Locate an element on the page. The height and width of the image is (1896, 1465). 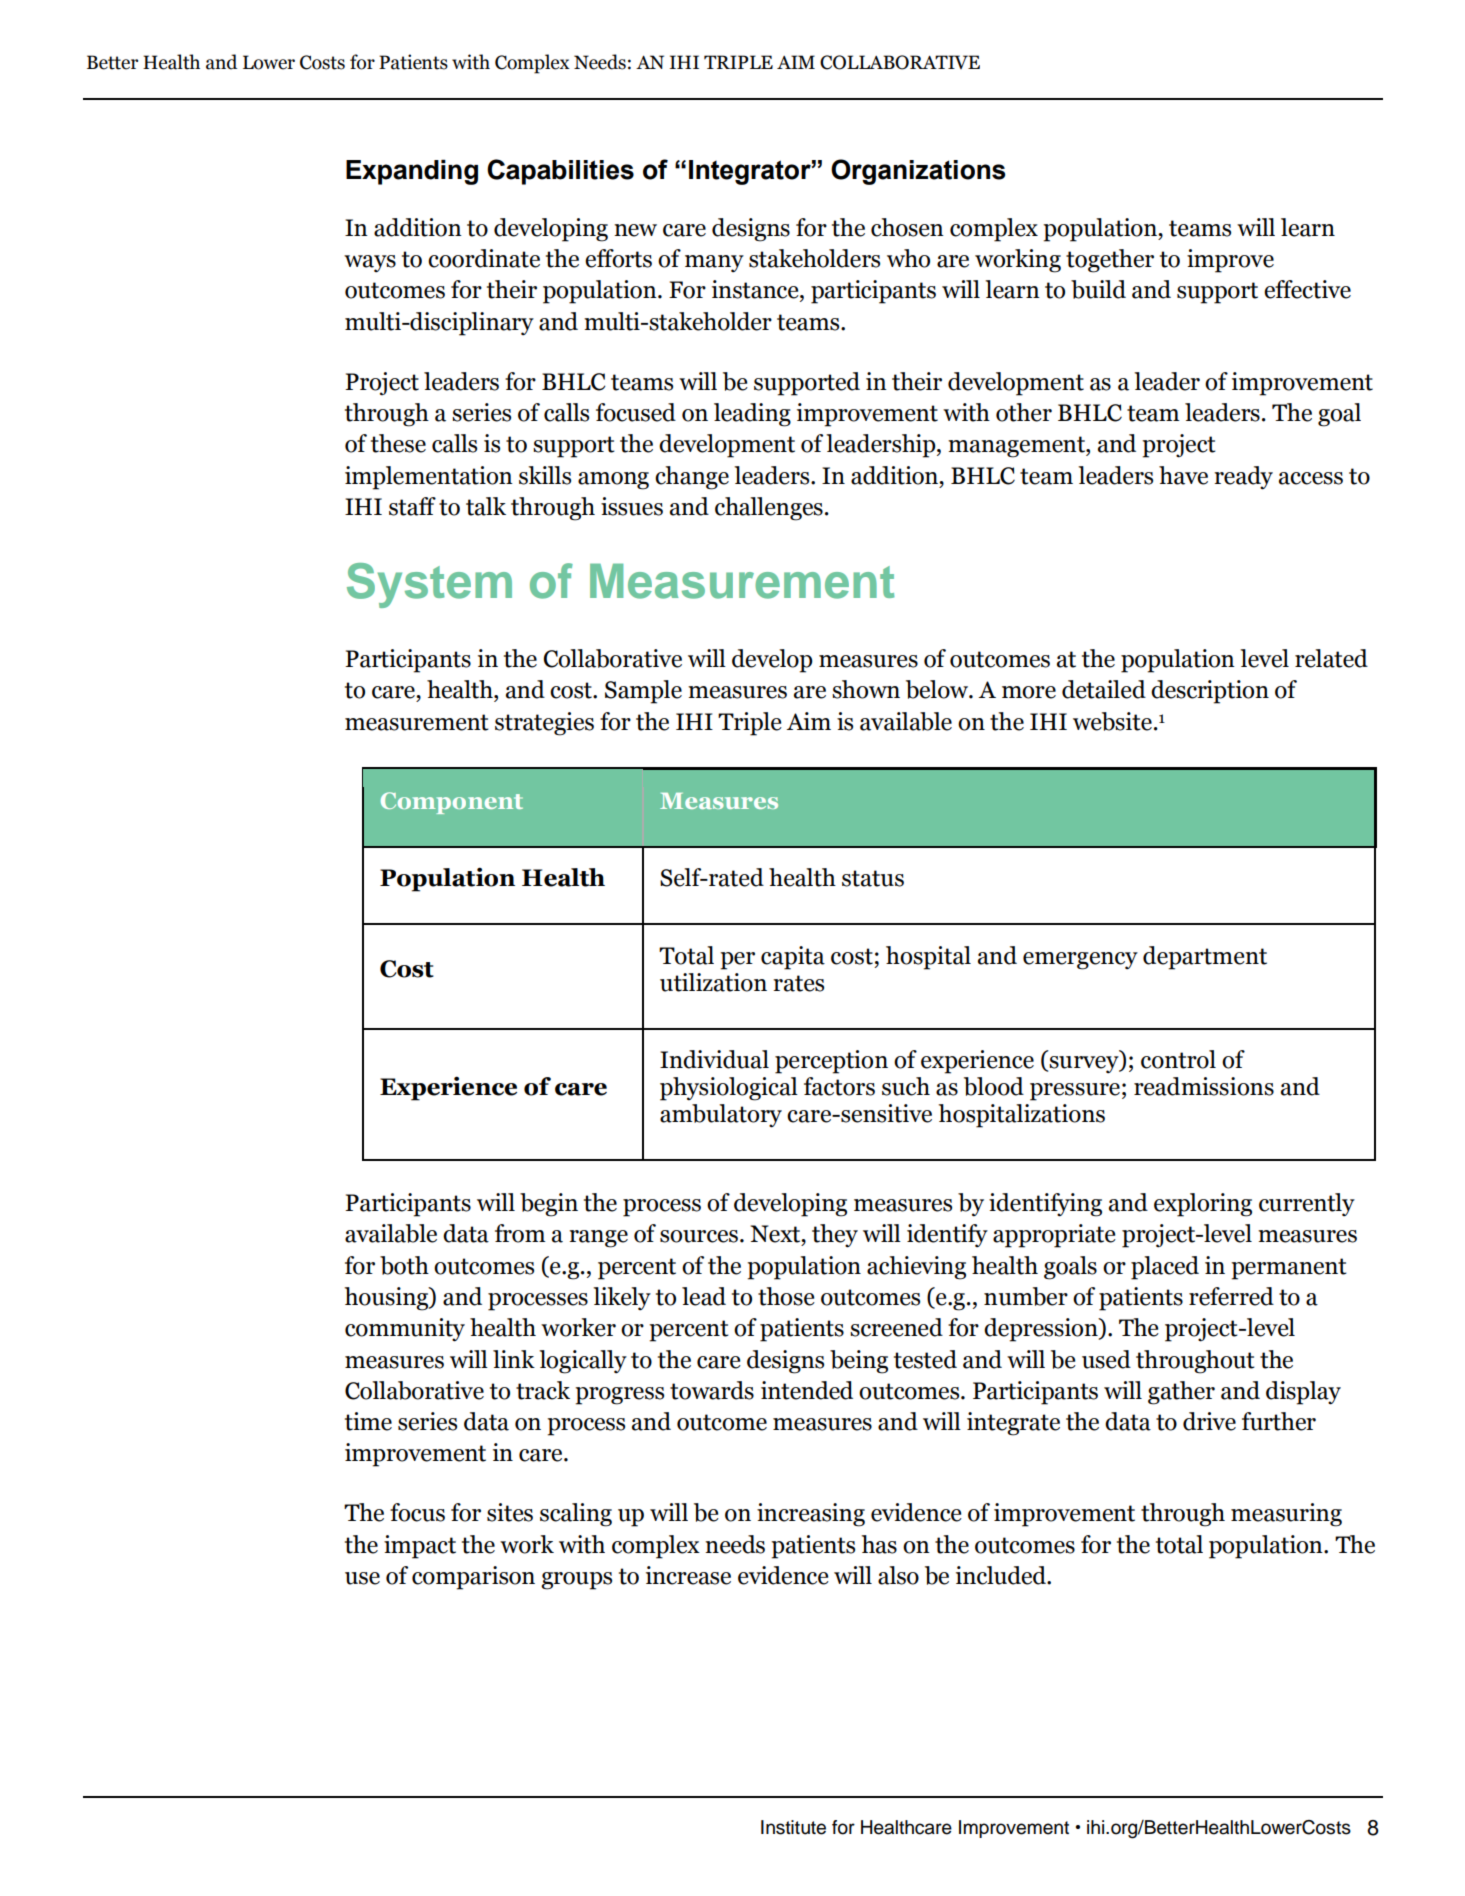
measuring is located at coordinates (1286, 1515).
